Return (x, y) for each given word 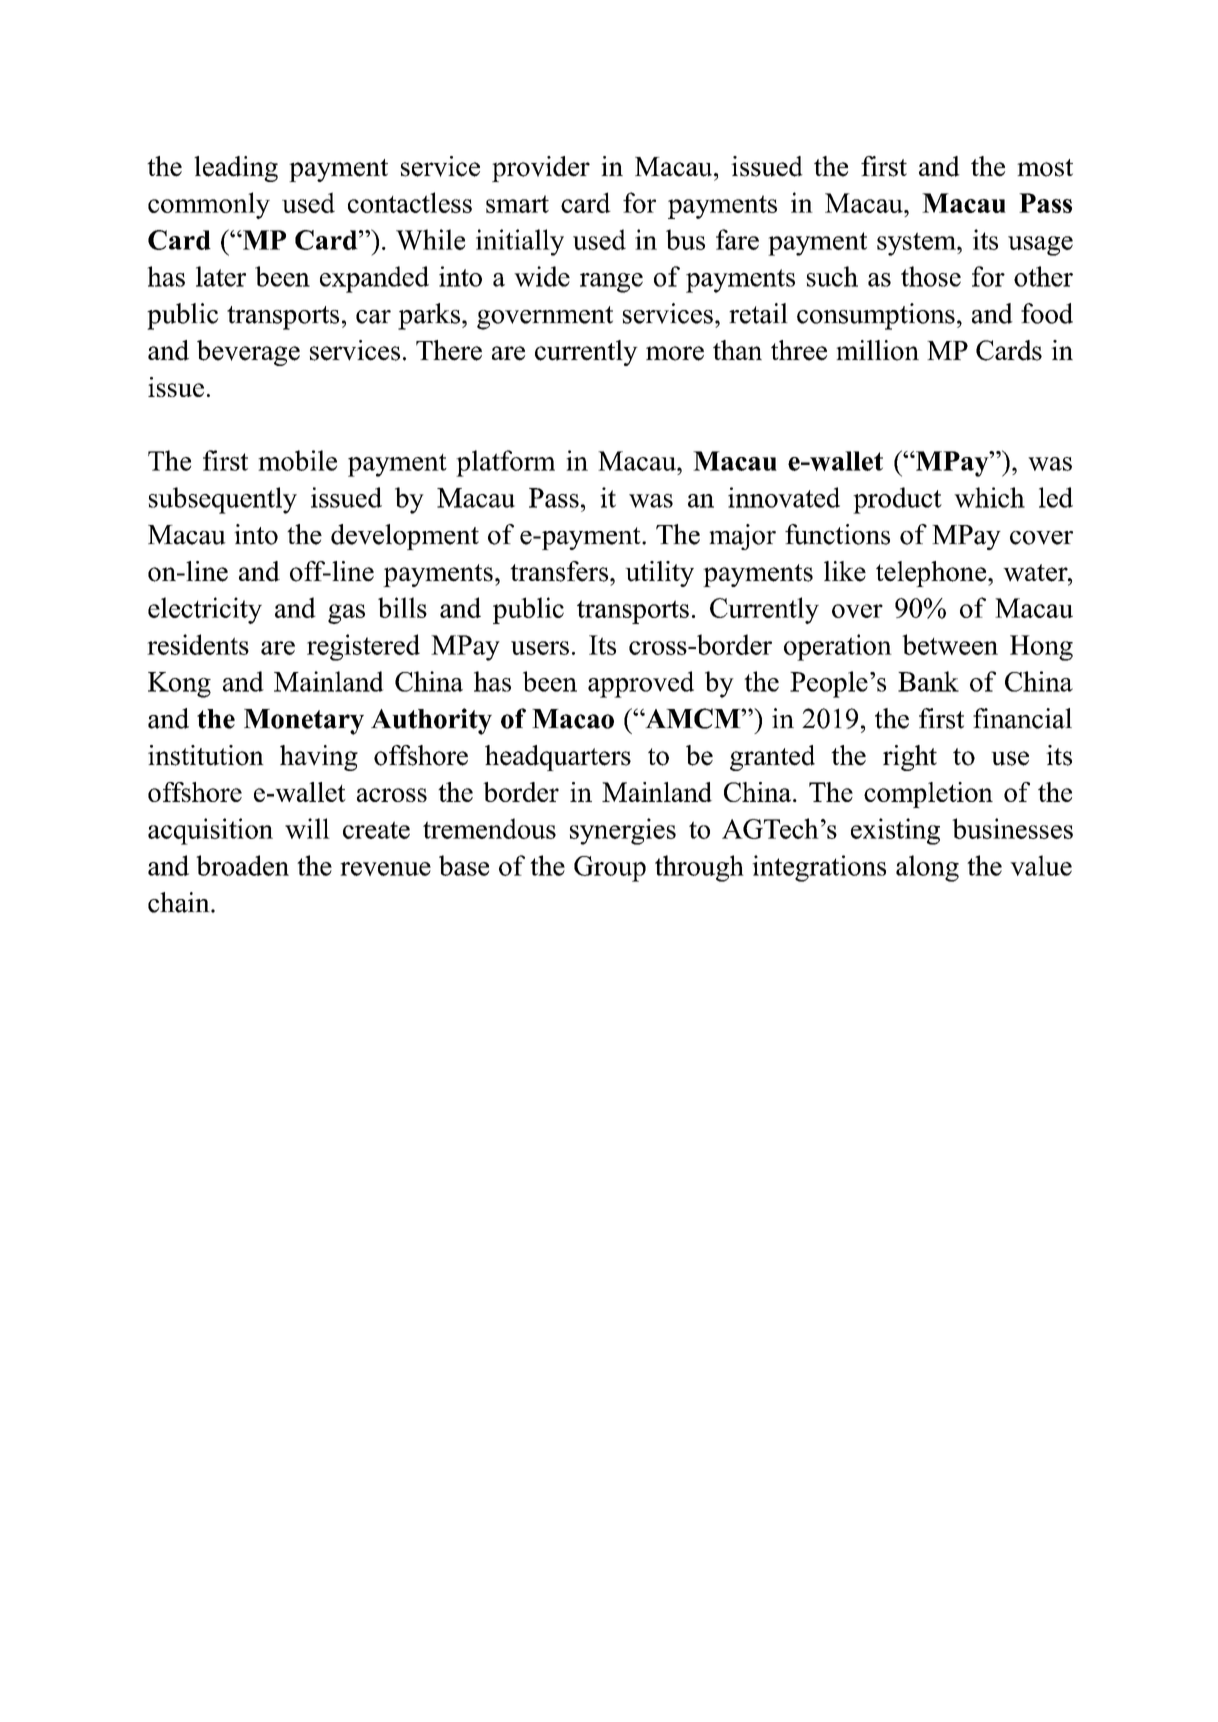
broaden (242, 865)
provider (541, 169)
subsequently (223, 500)
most (1045, 168)
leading (236, 169)
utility (659, 574)
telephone (932, 574)
